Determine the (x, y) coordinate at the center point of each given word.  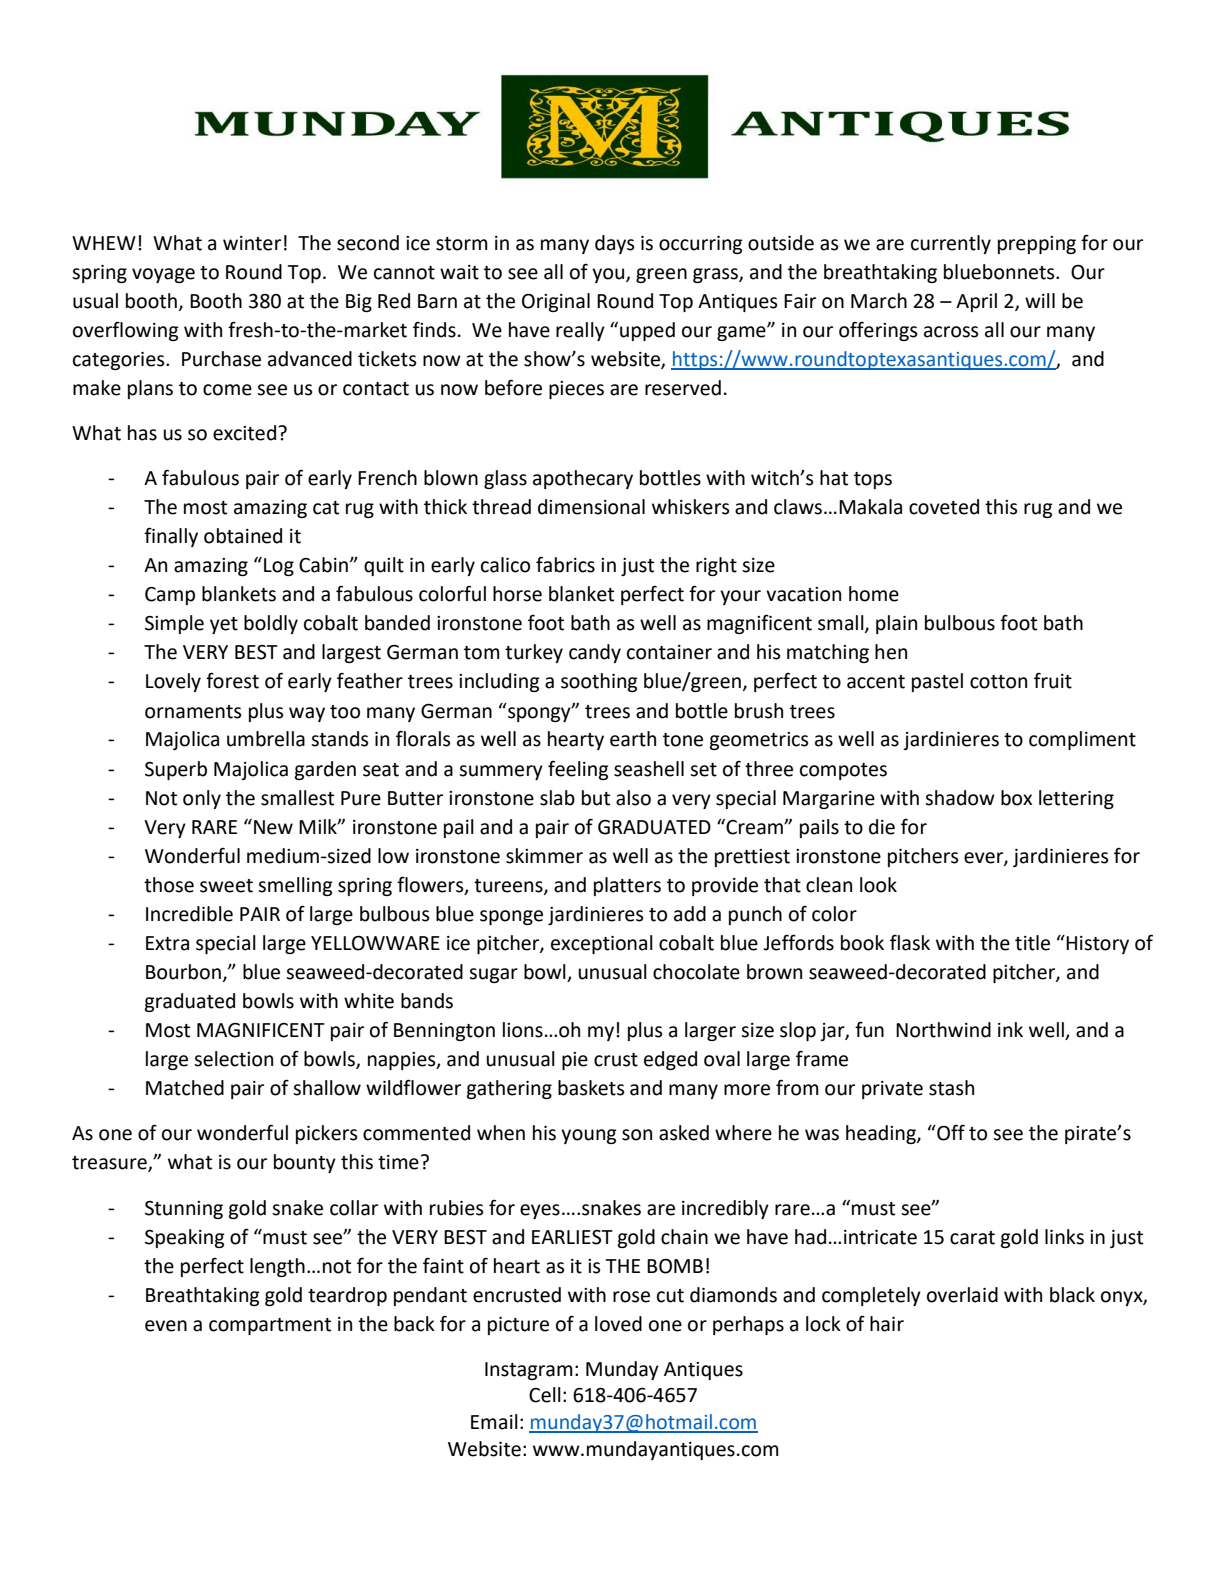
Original (556, 302)
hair (887, 1324)
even (166, 1326)
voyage (163, 275)
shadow (960, 798)
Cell (545, 1395)
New (273, 827)
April (976, 302)
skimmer (544, 856)
